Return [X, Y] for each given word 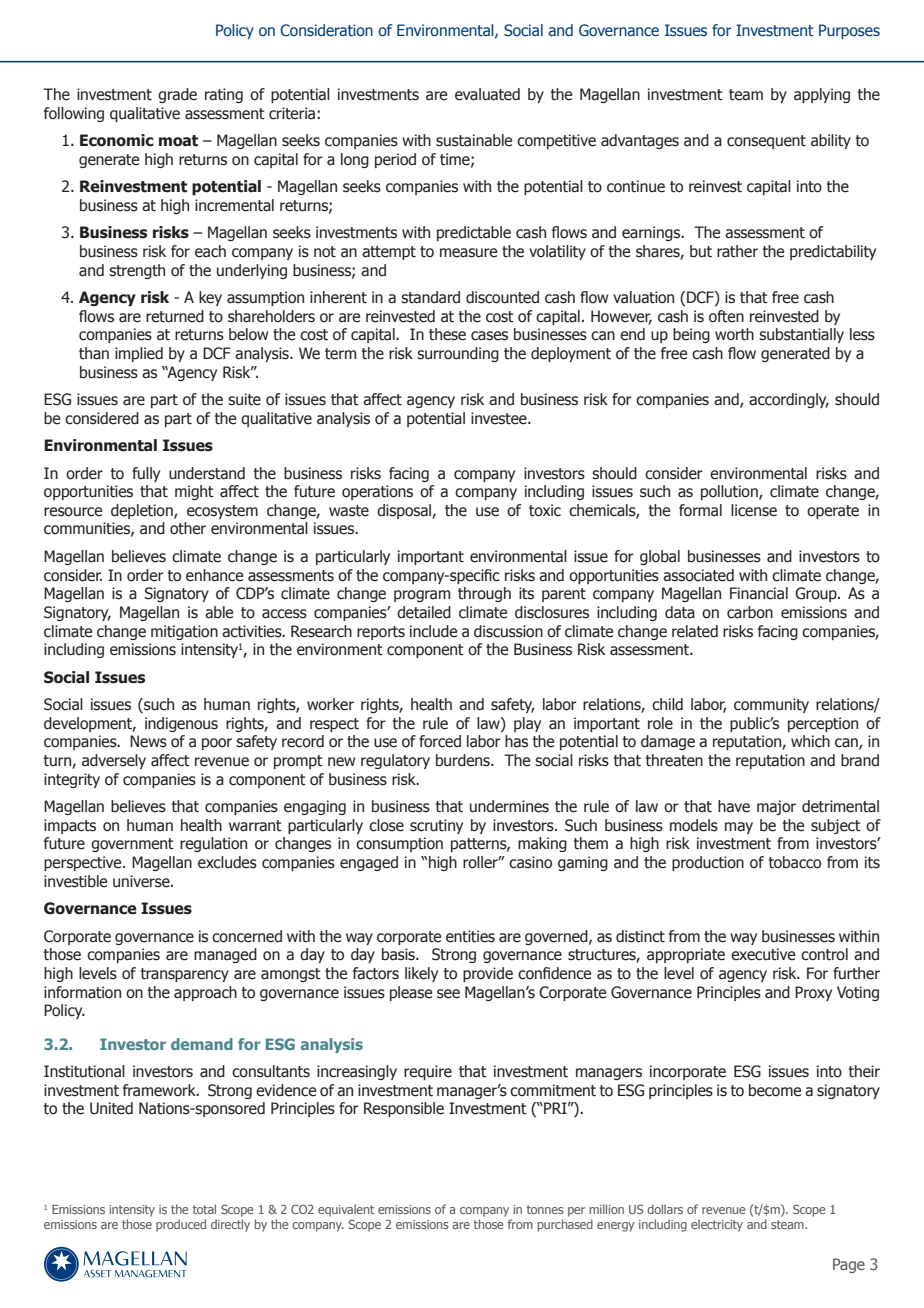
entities [470, 936]
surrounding [458, 354]
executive [763, 954]
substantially [801, 335]
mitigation [184, 632]
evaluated [487, 94]
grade [177, 95]
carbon [750, 612]
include [433, 631]
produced [181, 1225]
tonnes [545, 1209]
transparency [185, 975]
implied [139, 354]
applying [822, 95]
